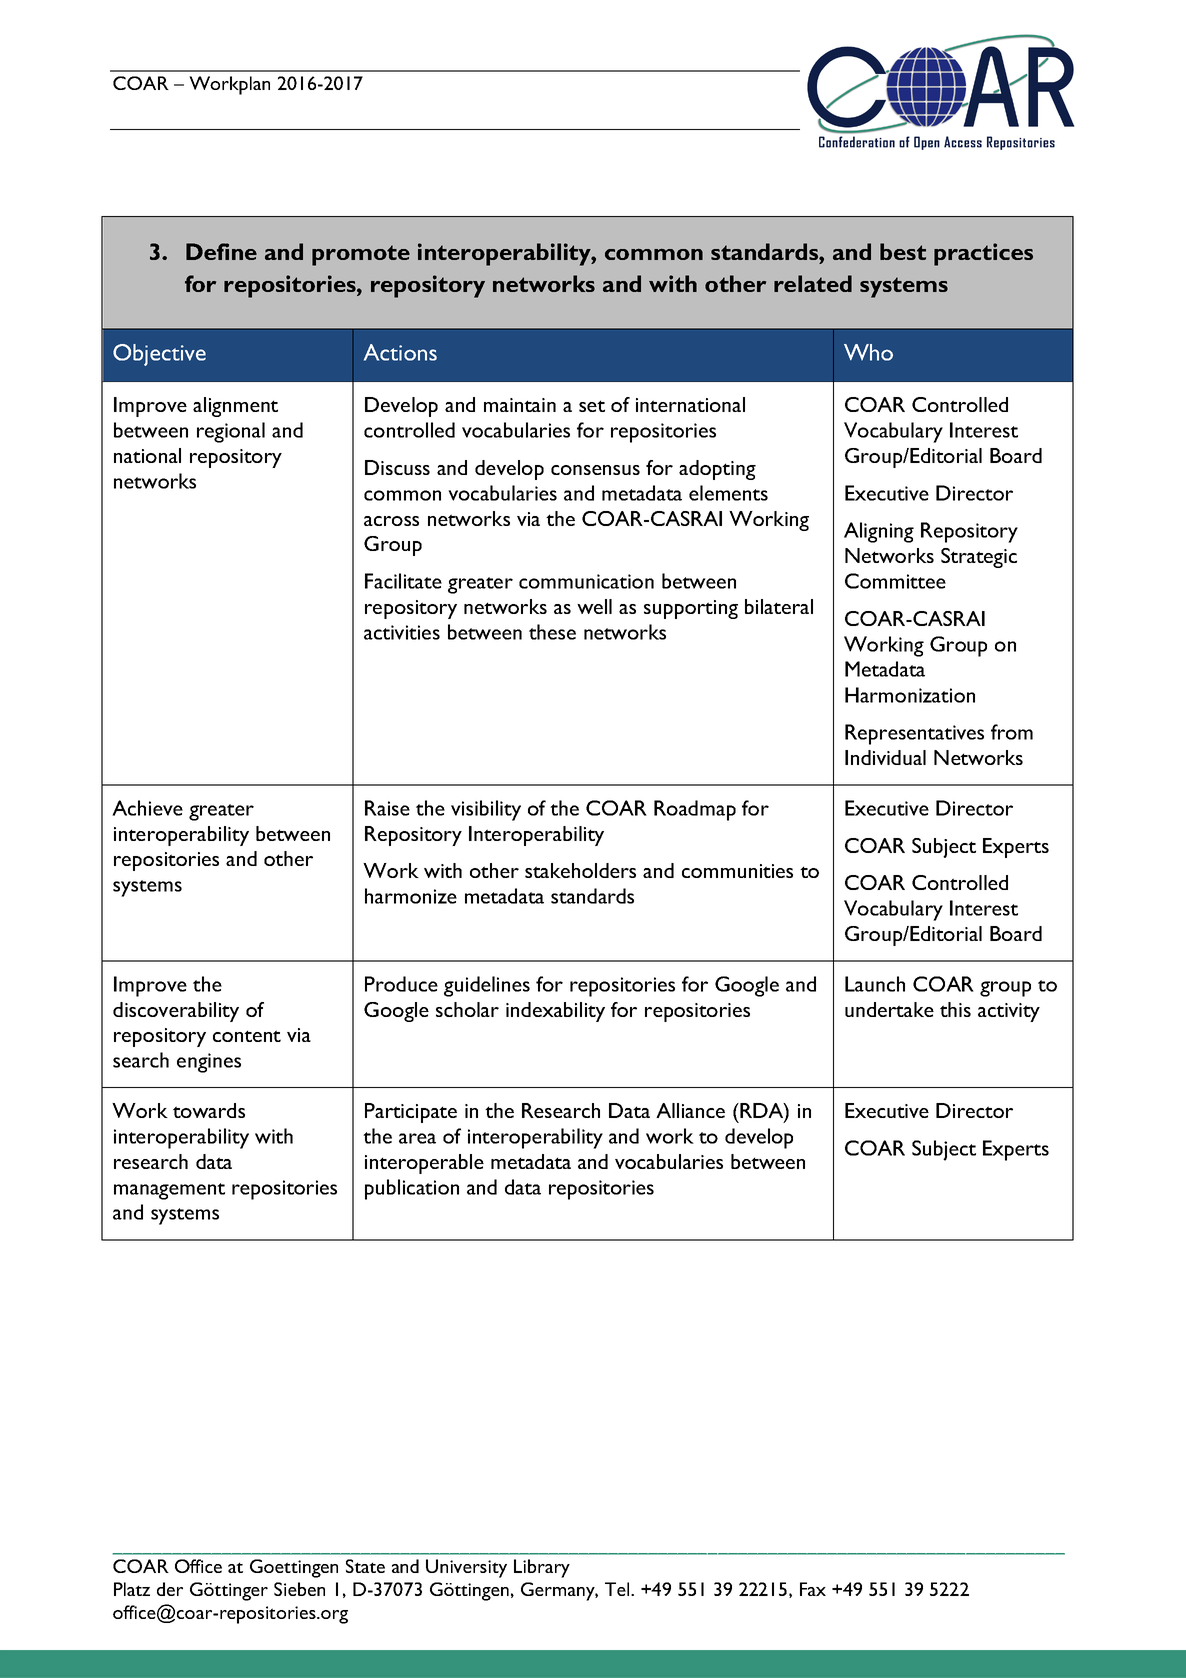 The image size is (1186, 1678). I want to click on well, so click(594, 606).
